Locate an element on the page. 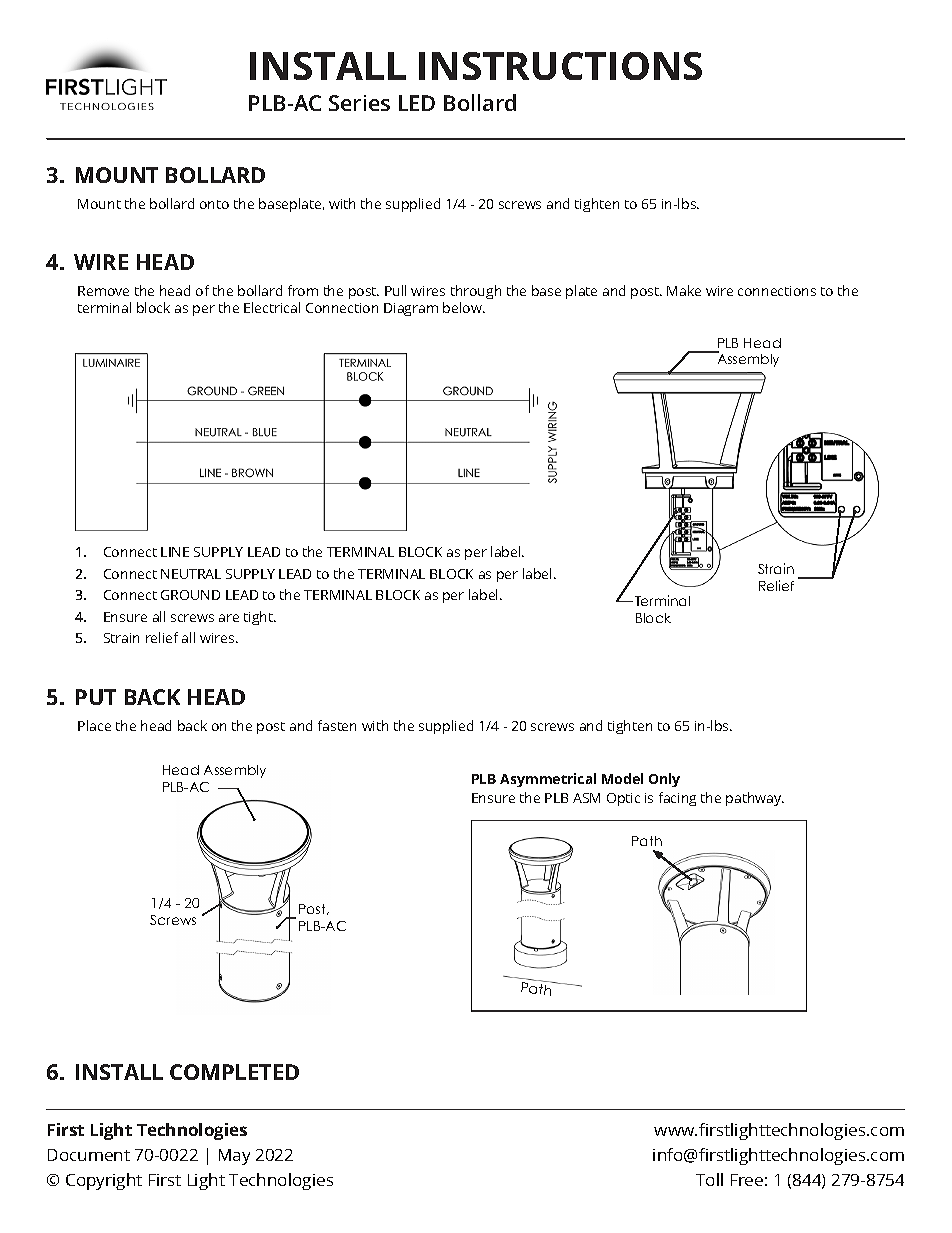  GROUND is located at coordinates (190, 595).
